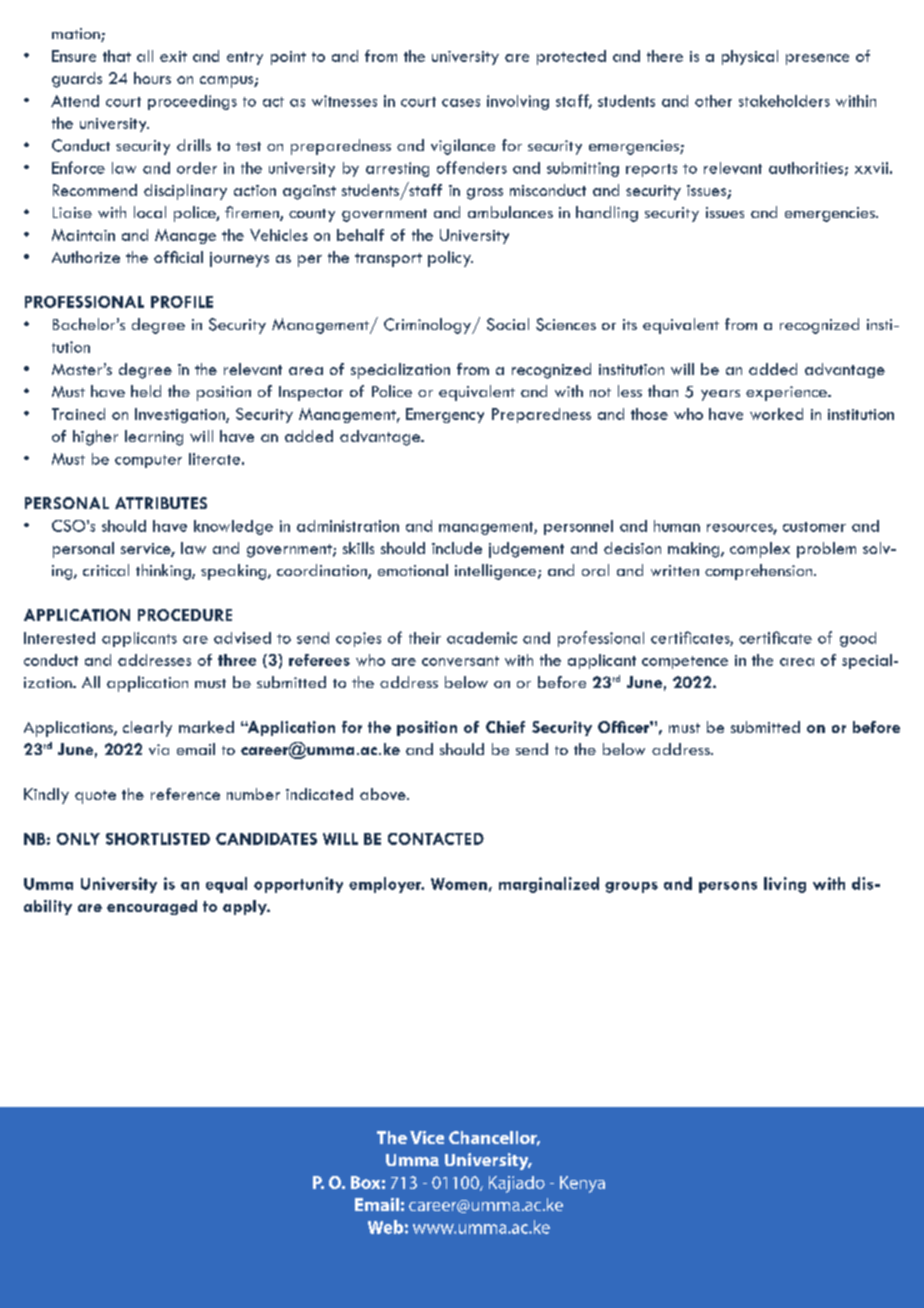 This page has width=924, height=1308. I want to click on hours, so click(152, 78).
